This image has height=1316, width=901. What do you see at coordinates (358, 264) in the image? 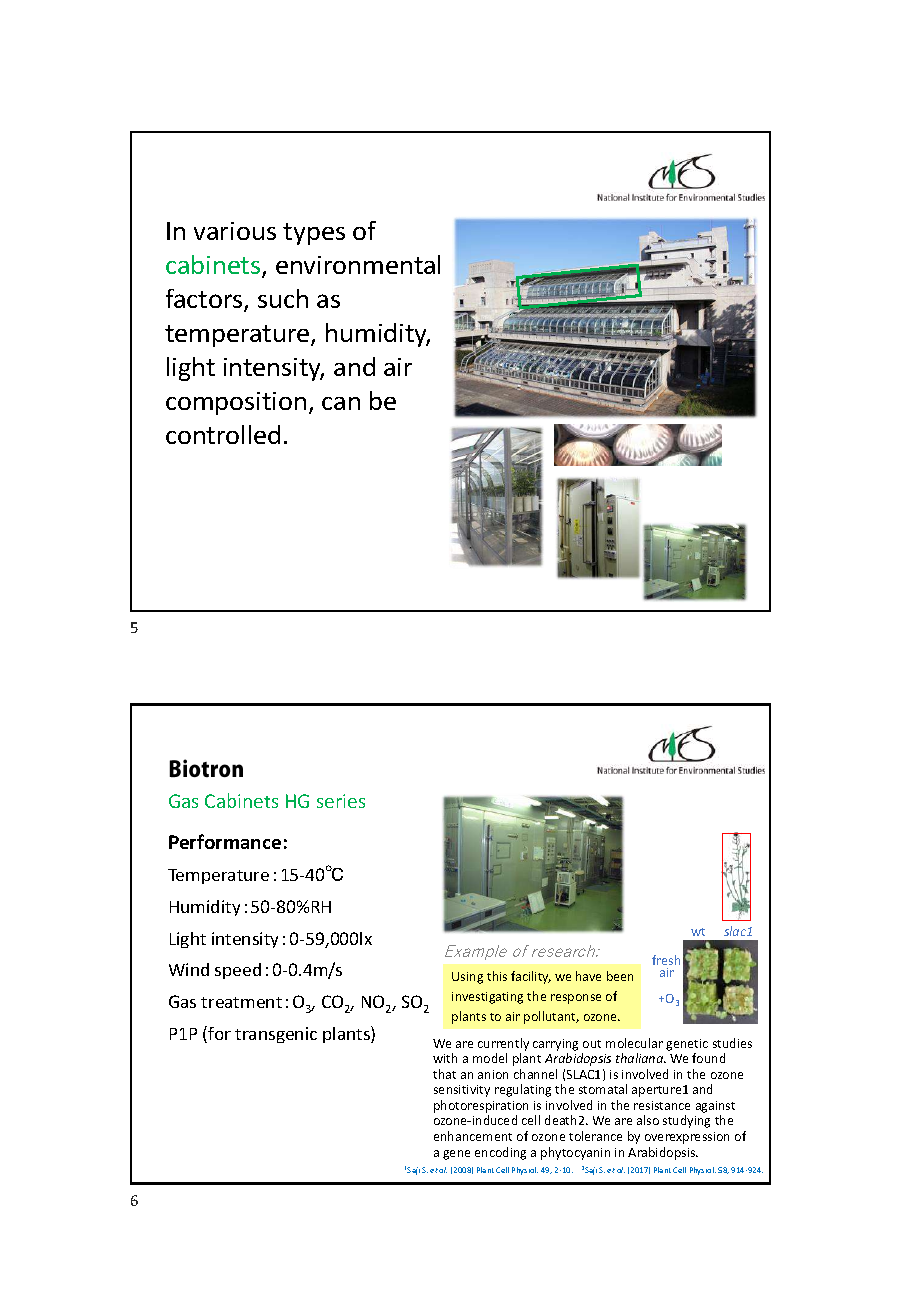
I see `environmental` at bounding box center [358, 264].
